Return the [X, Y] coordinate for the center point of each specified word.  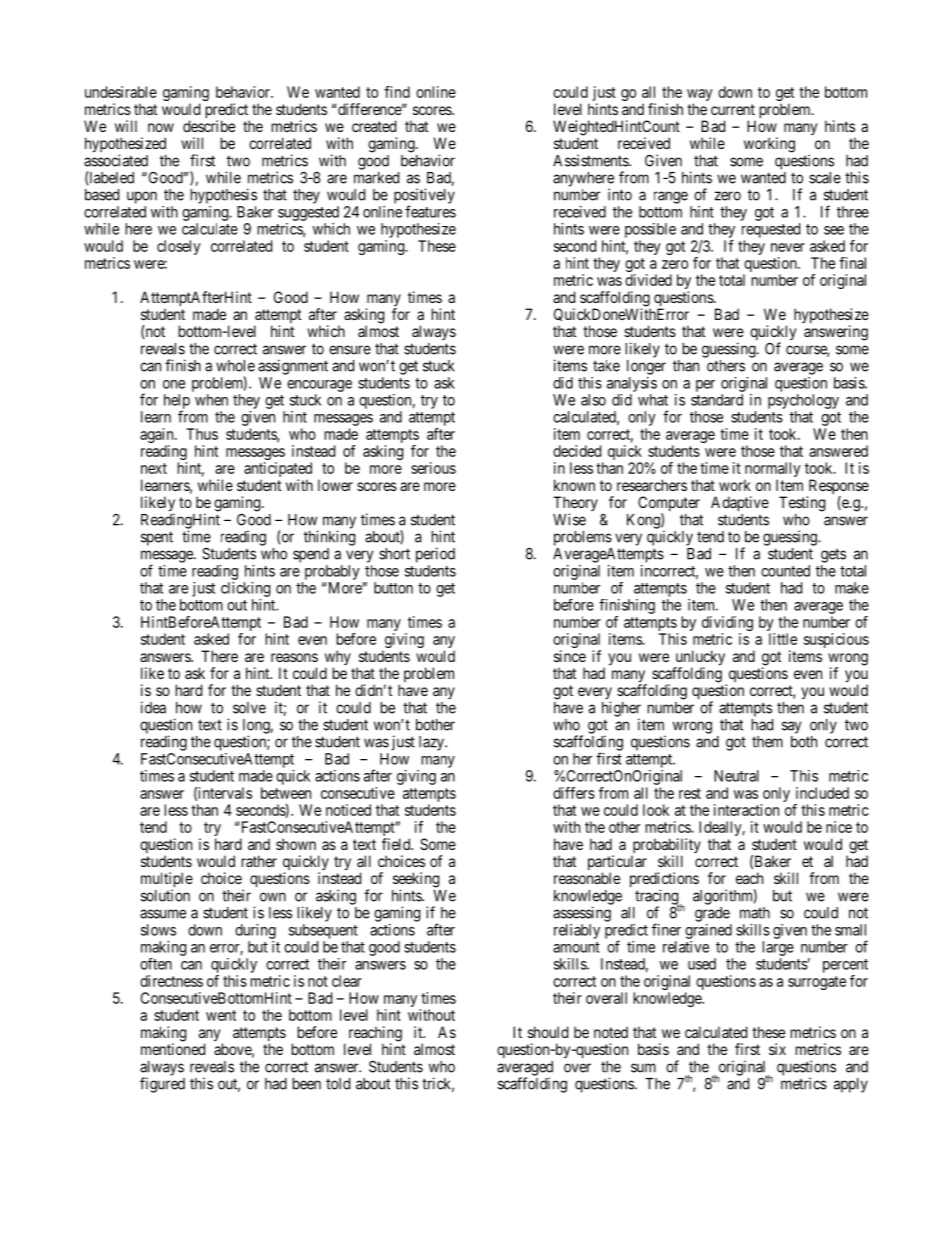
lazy [432, 743]
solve [249, 708]
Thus [202, 434]
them [767, 742]
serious [433, 468]
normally [772, 471]
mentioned [173, 1049]
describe [209, 126]
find [397, 92]
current [733, 109]
